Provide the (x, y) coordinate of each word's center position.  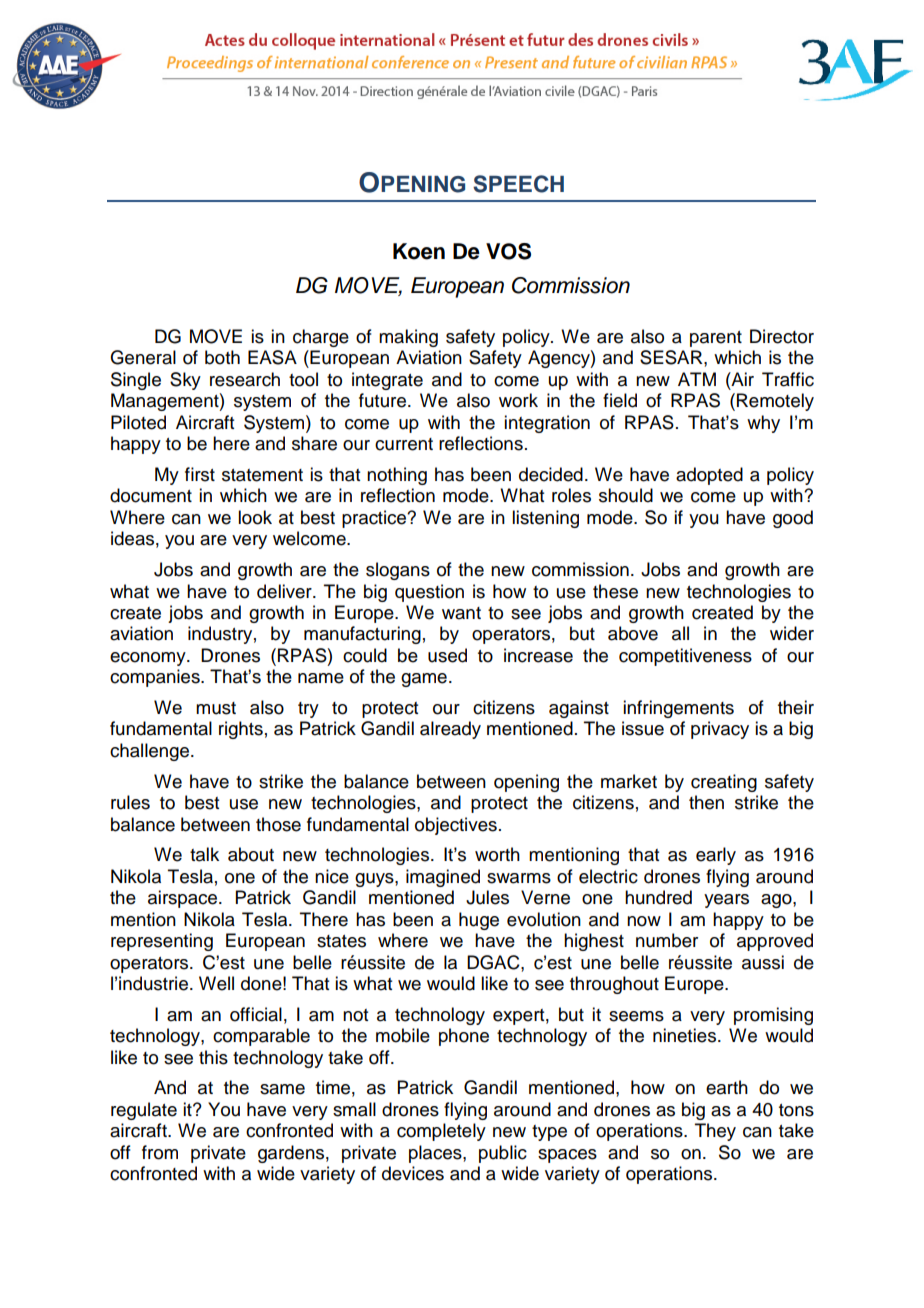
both (222, 357)
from (160, 1152)
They (715, 1132)
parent (716, 339)
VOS (508, 251)
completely (441, 1132)
